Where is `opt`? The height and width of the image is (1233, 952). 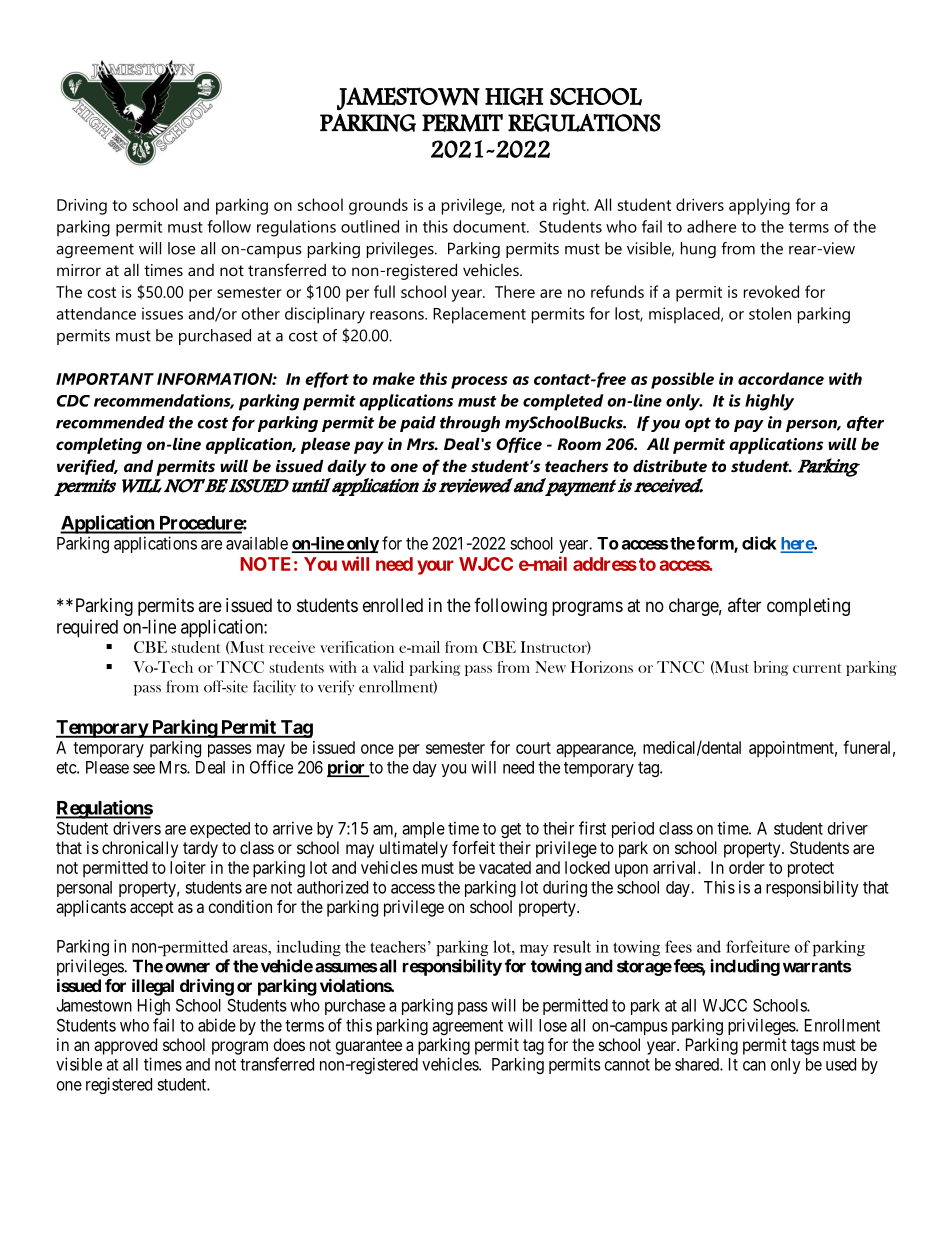
opt is located at coordinates (698, 424).
